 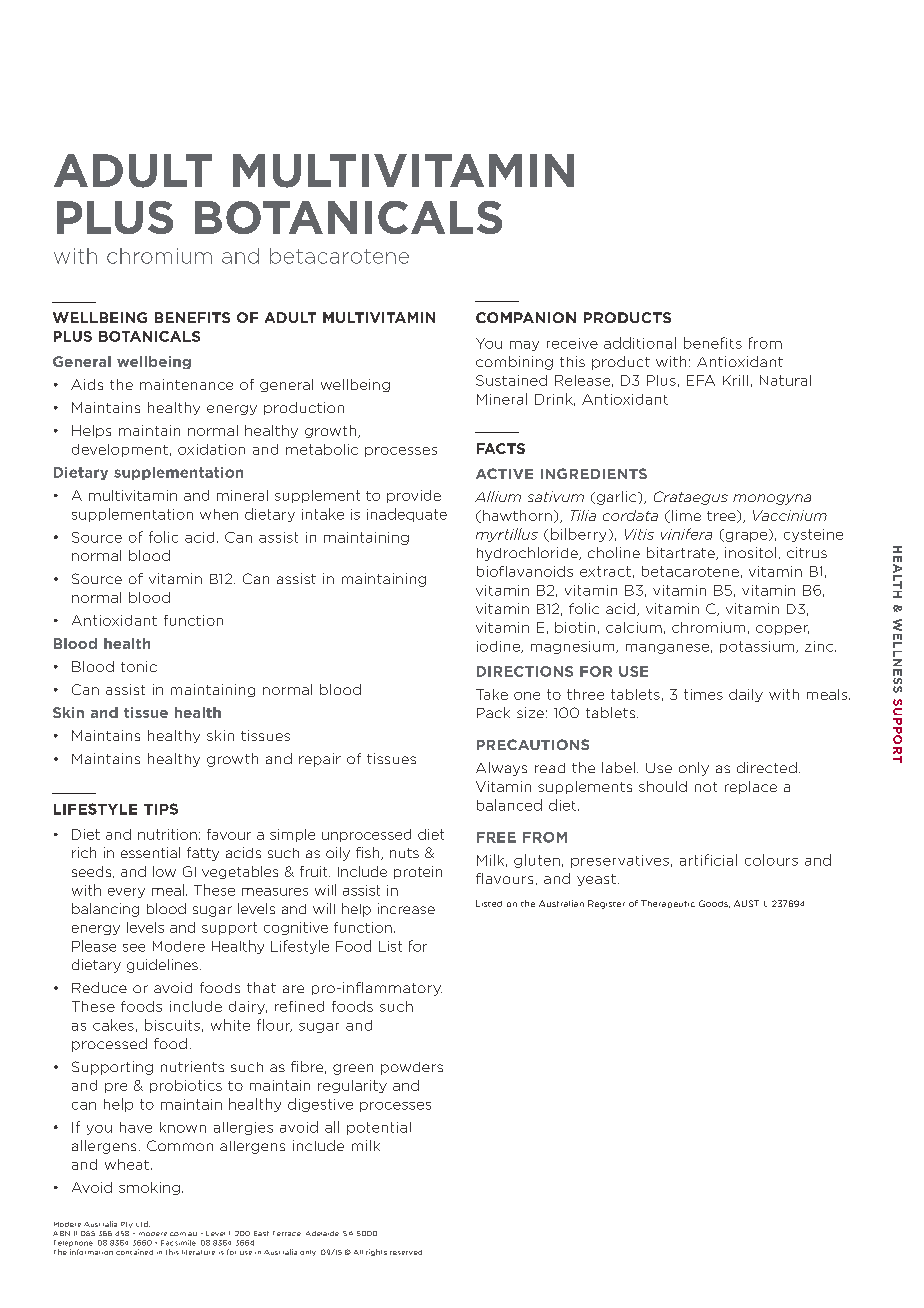 What do you see at coordinates (407, 515) in the screenshot?
I see `inadequate` at bounding box center [407, 515].
